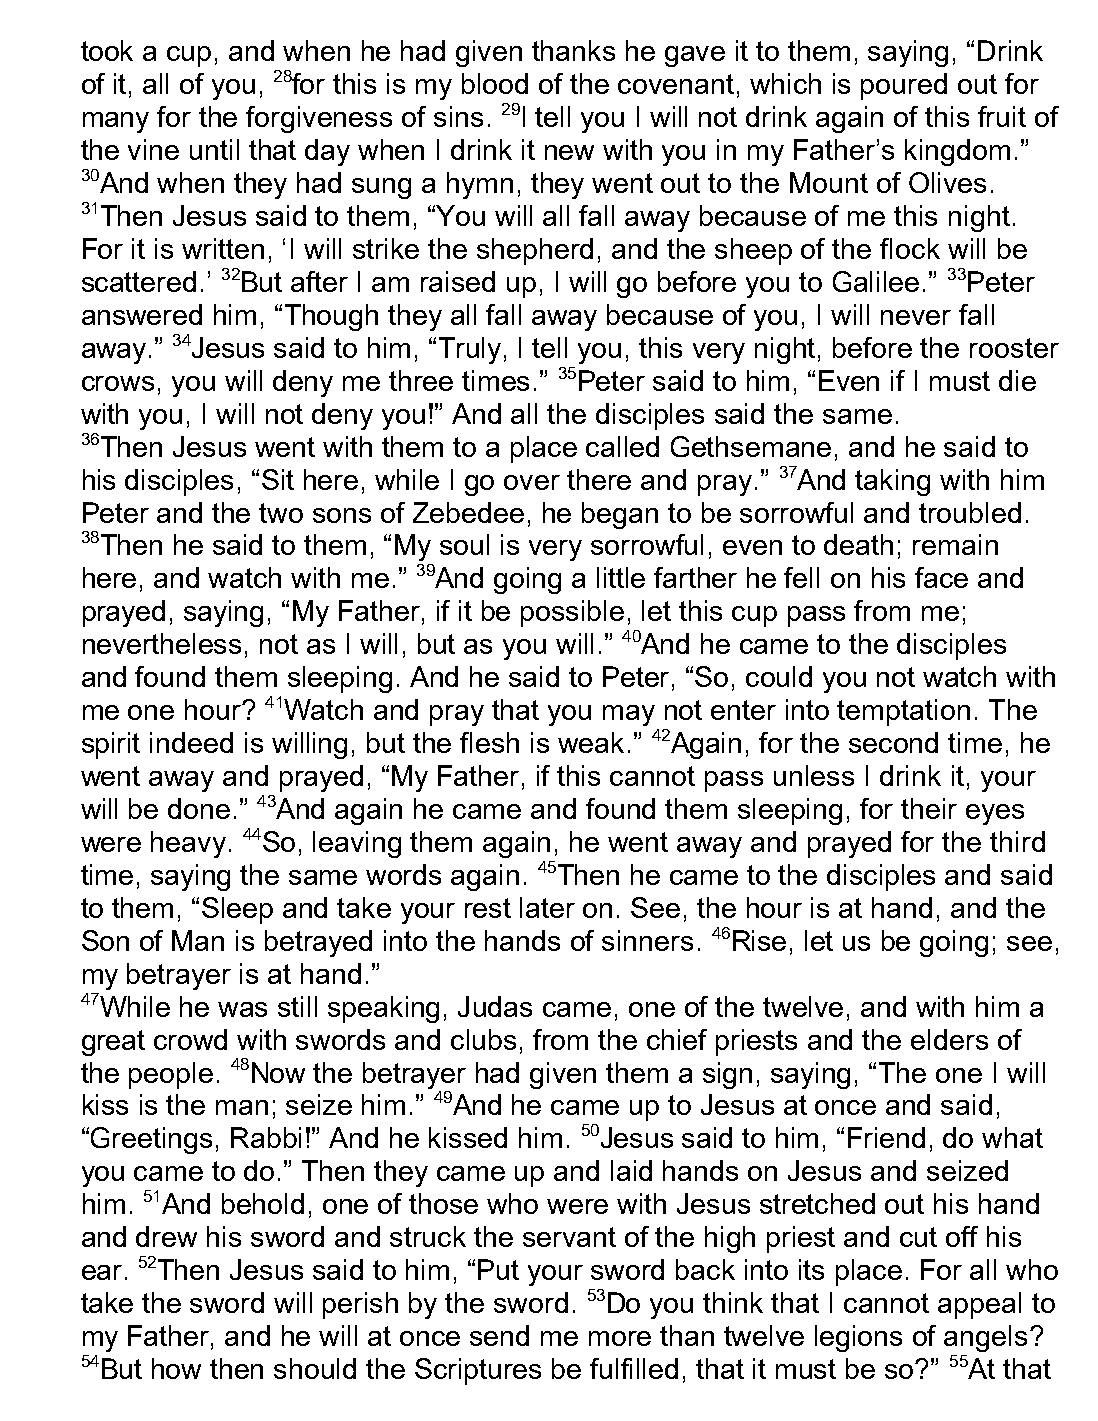 This document has width=1098, height=1421. Describe the element at coordinates (904, 86) in the document. I see `poured` at that location.
